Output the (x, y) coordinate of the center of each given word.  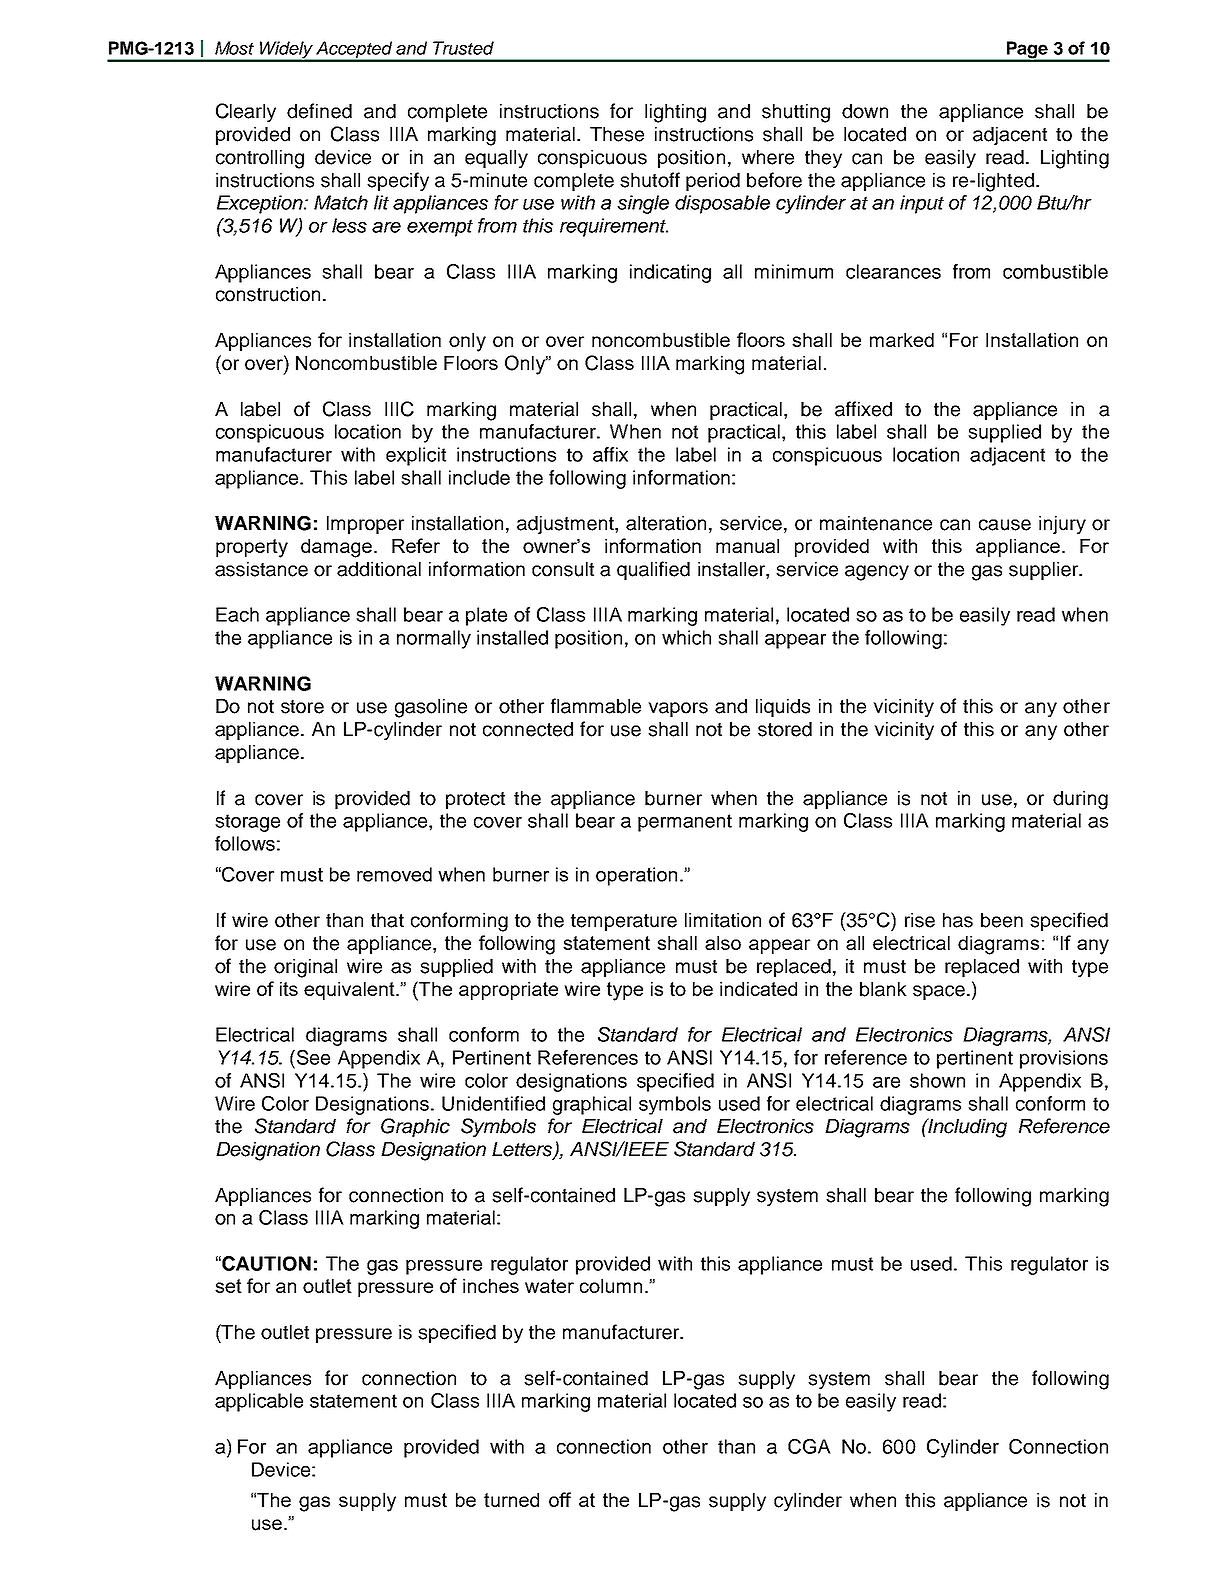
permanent (685, 823)
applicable (259, 1402)
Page (1027, 51)
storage (247, 823)
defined (319, 111)
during (1080, 800)
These (617, 134)
